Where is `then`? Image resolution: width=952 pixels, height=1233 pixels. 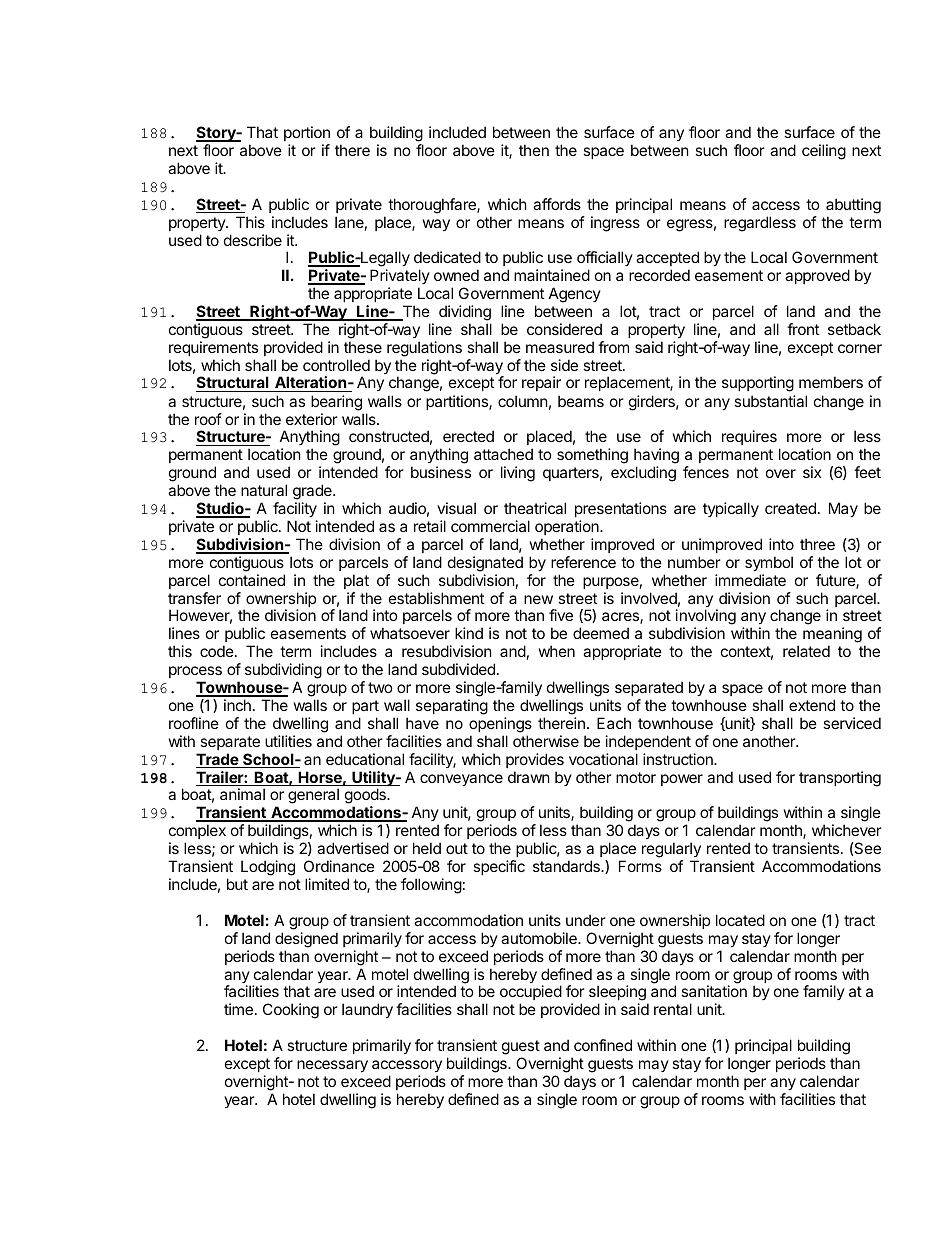
then is located at coordinates (534, 150).
